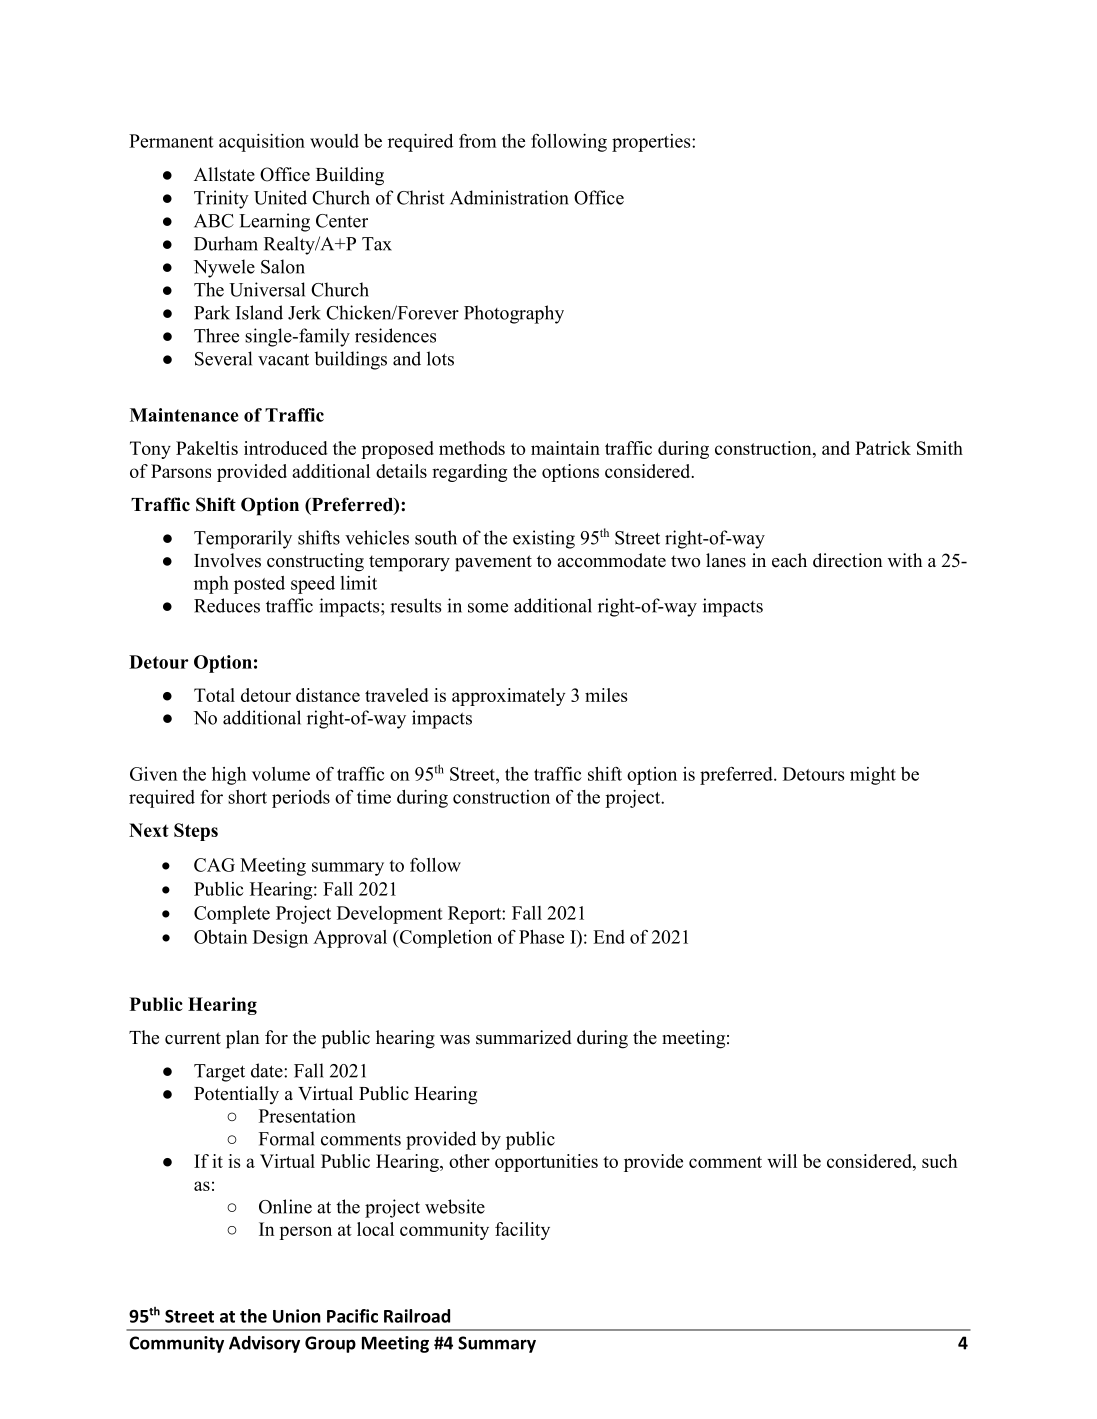 Image resolution: width=1097 pixels, height=1419 pixels. I want to click on Advisory, so click(264, 1344).
